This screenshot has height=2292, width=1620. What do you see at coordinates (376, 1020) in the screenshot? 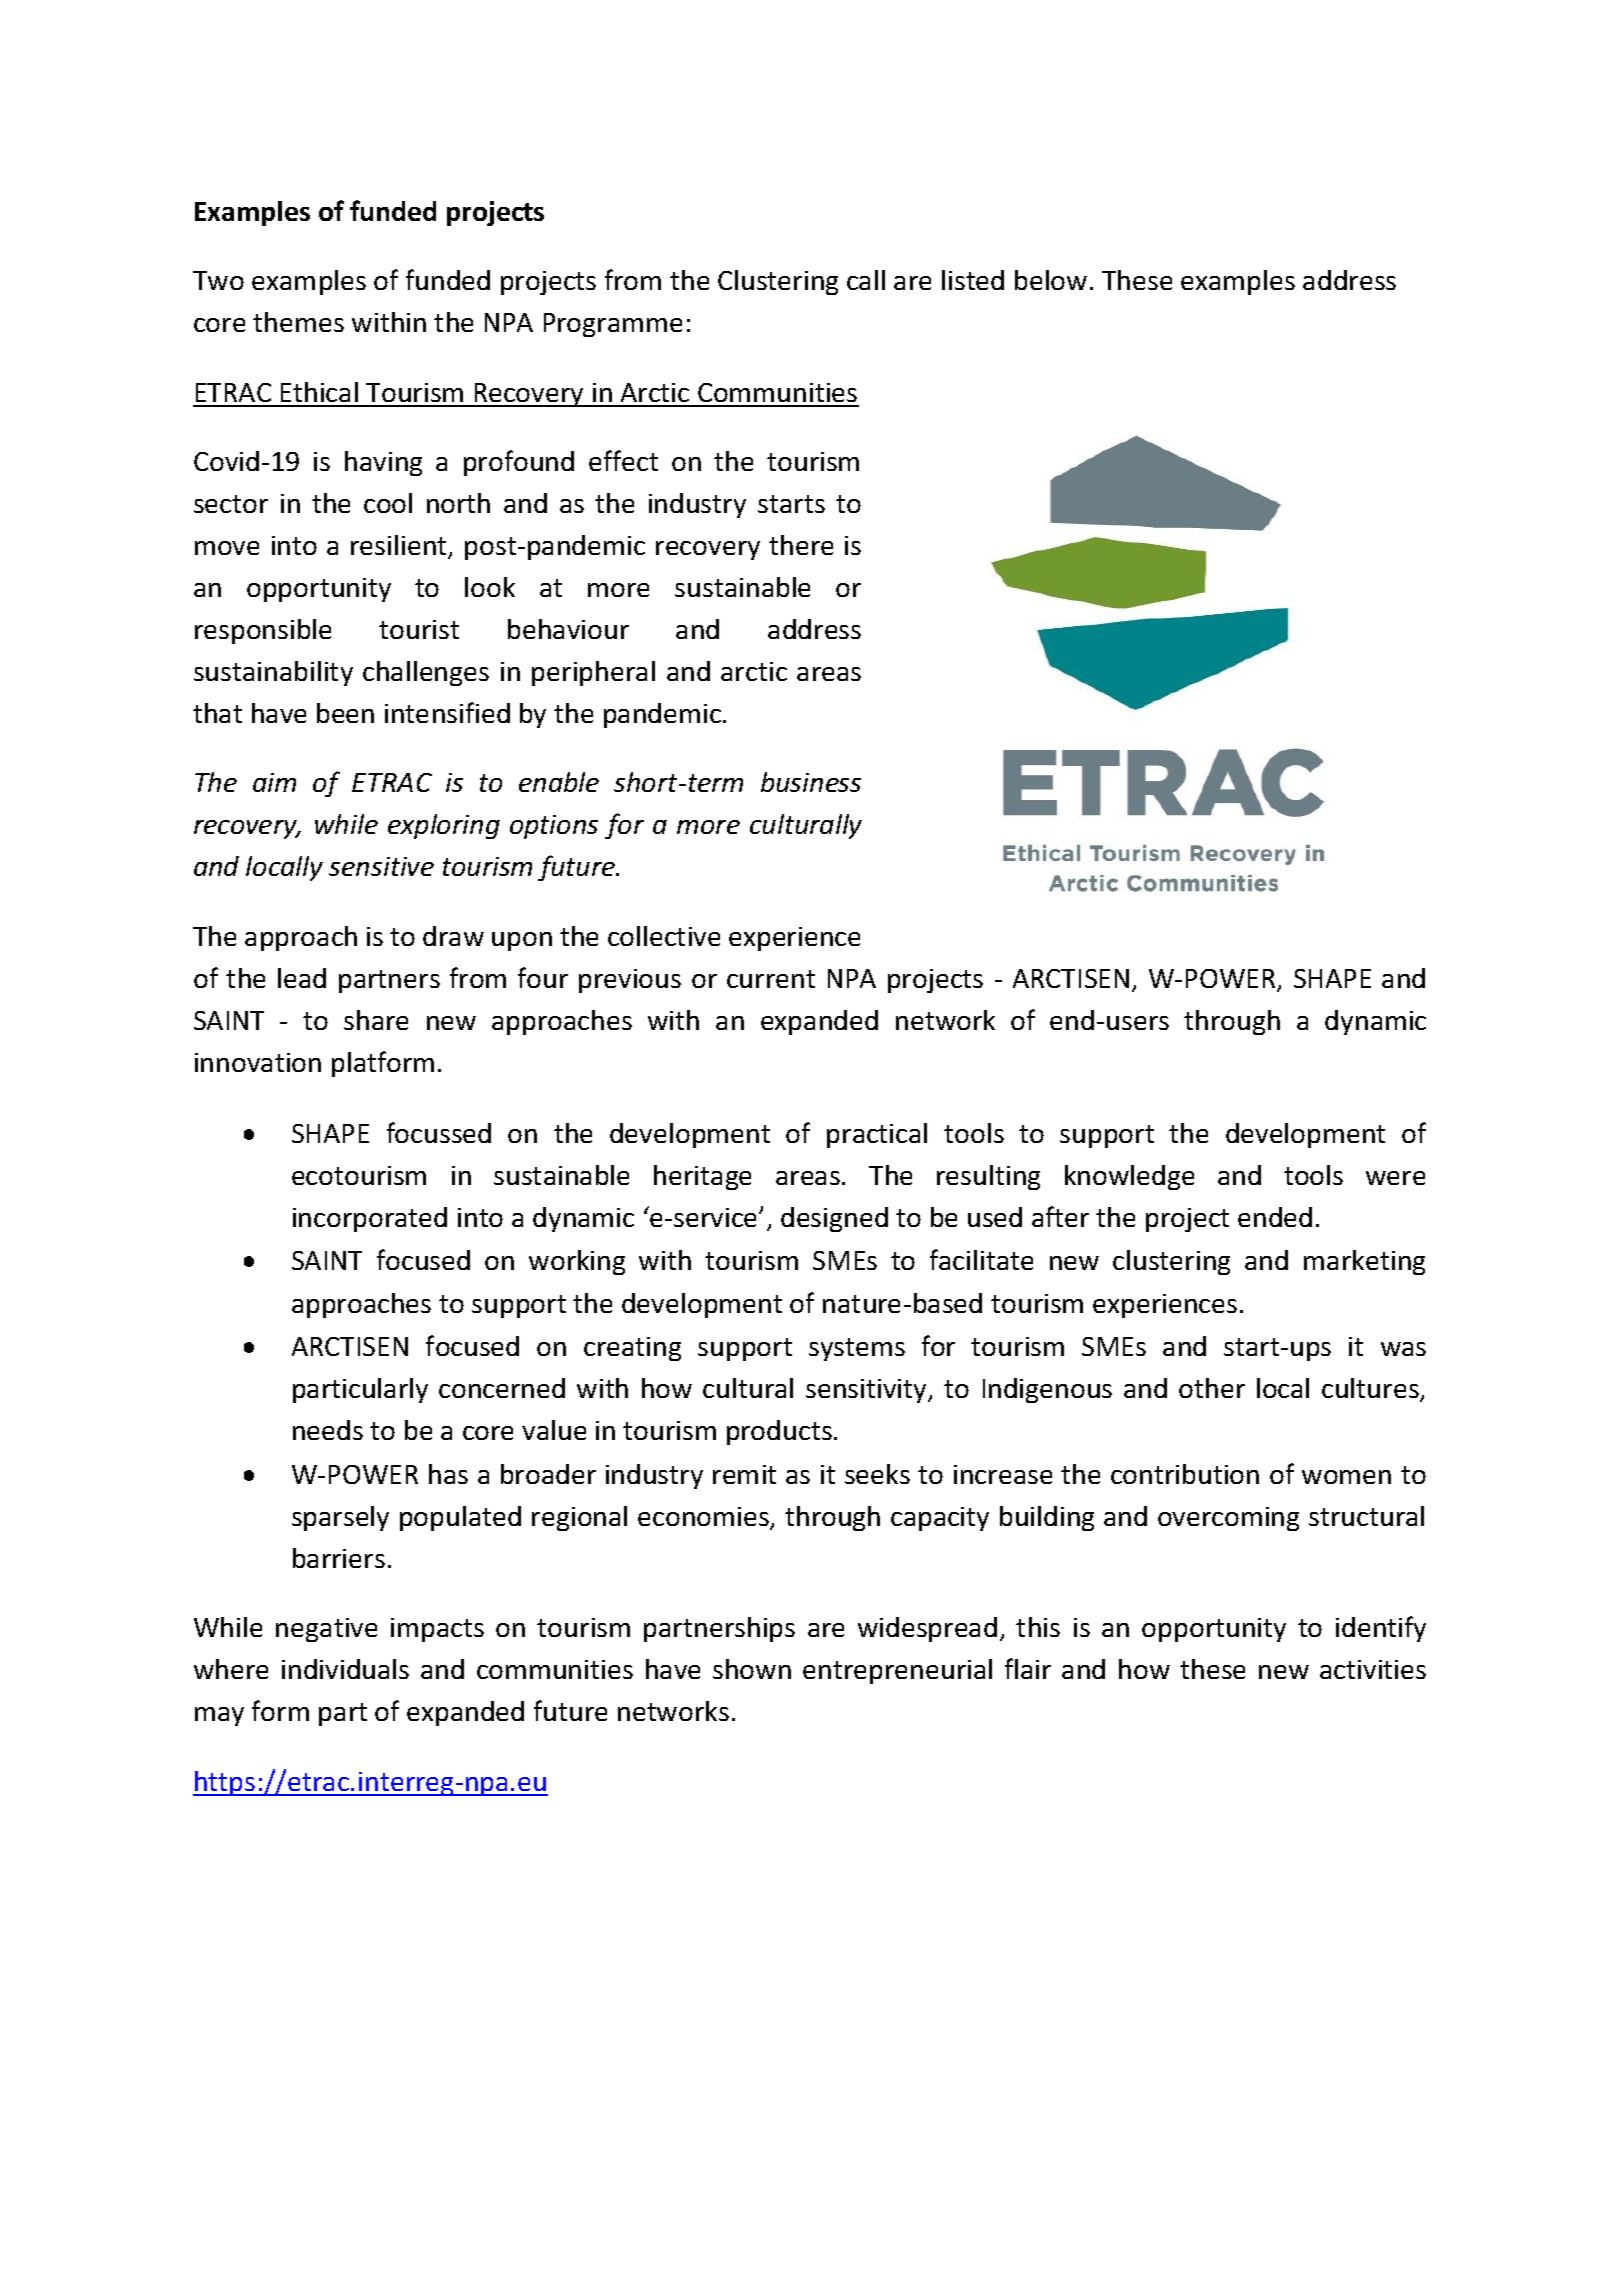
I see `share` at bounding box center [376, 1020].
